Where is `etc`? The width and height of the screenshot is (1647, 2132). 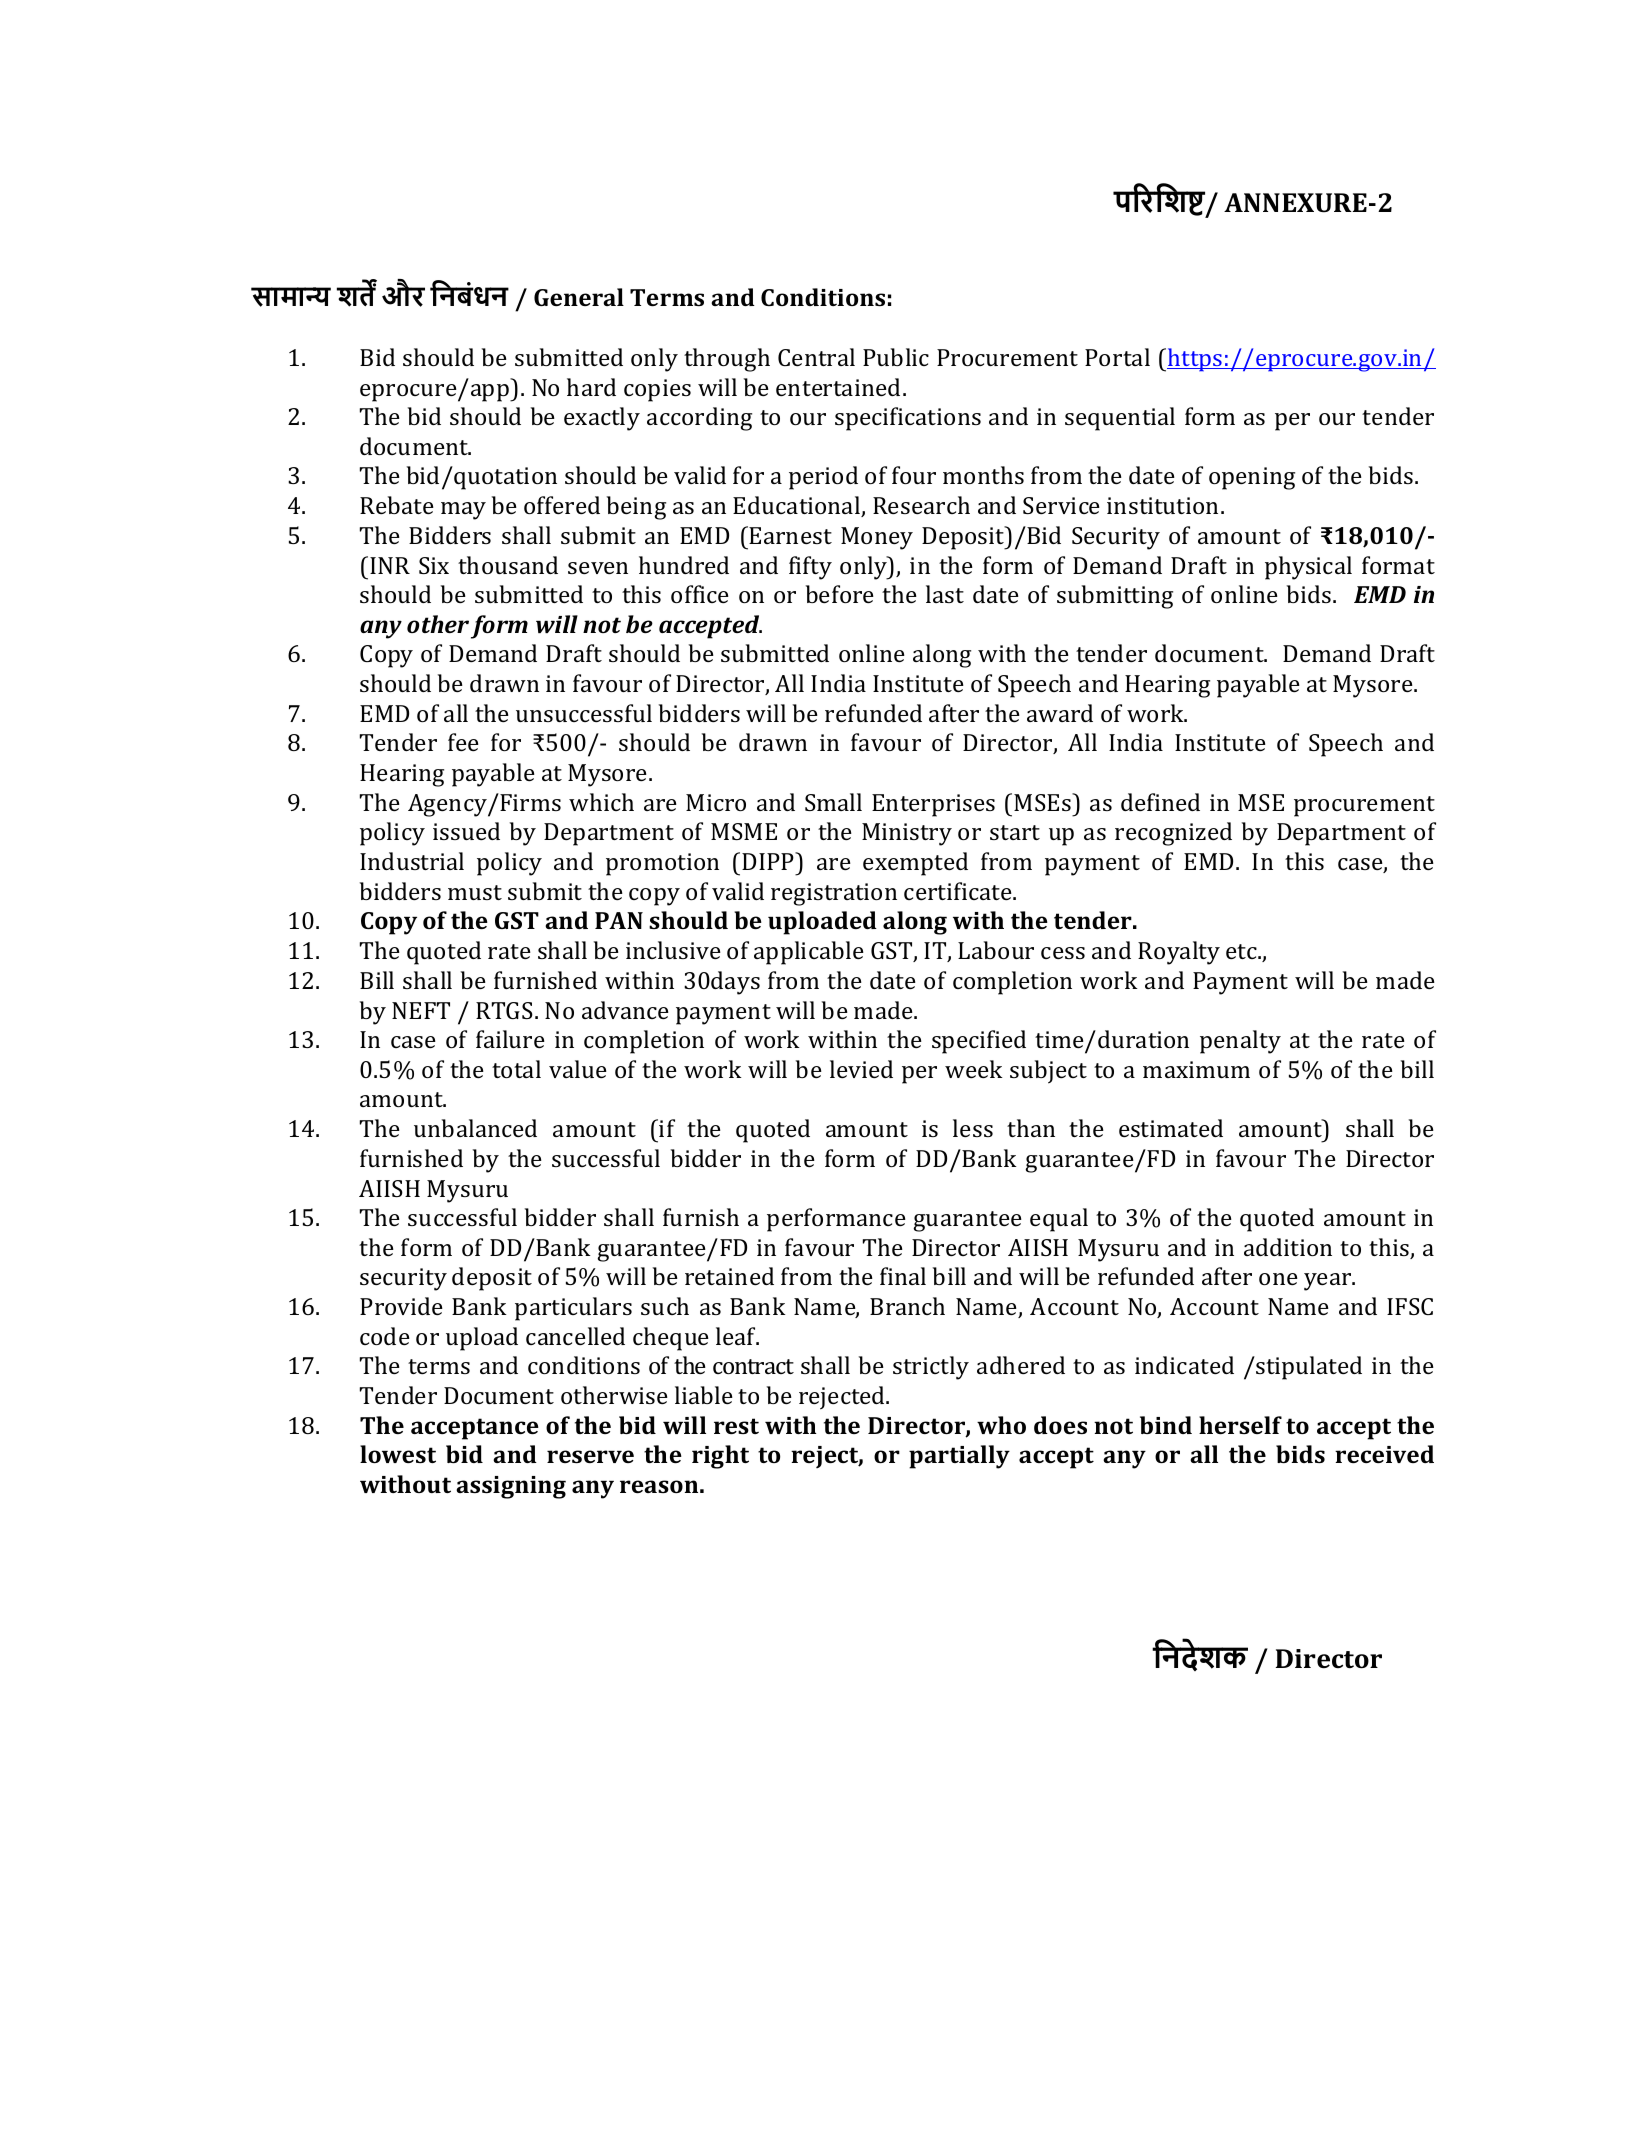 etc is located at coordinates (1242, 951).
